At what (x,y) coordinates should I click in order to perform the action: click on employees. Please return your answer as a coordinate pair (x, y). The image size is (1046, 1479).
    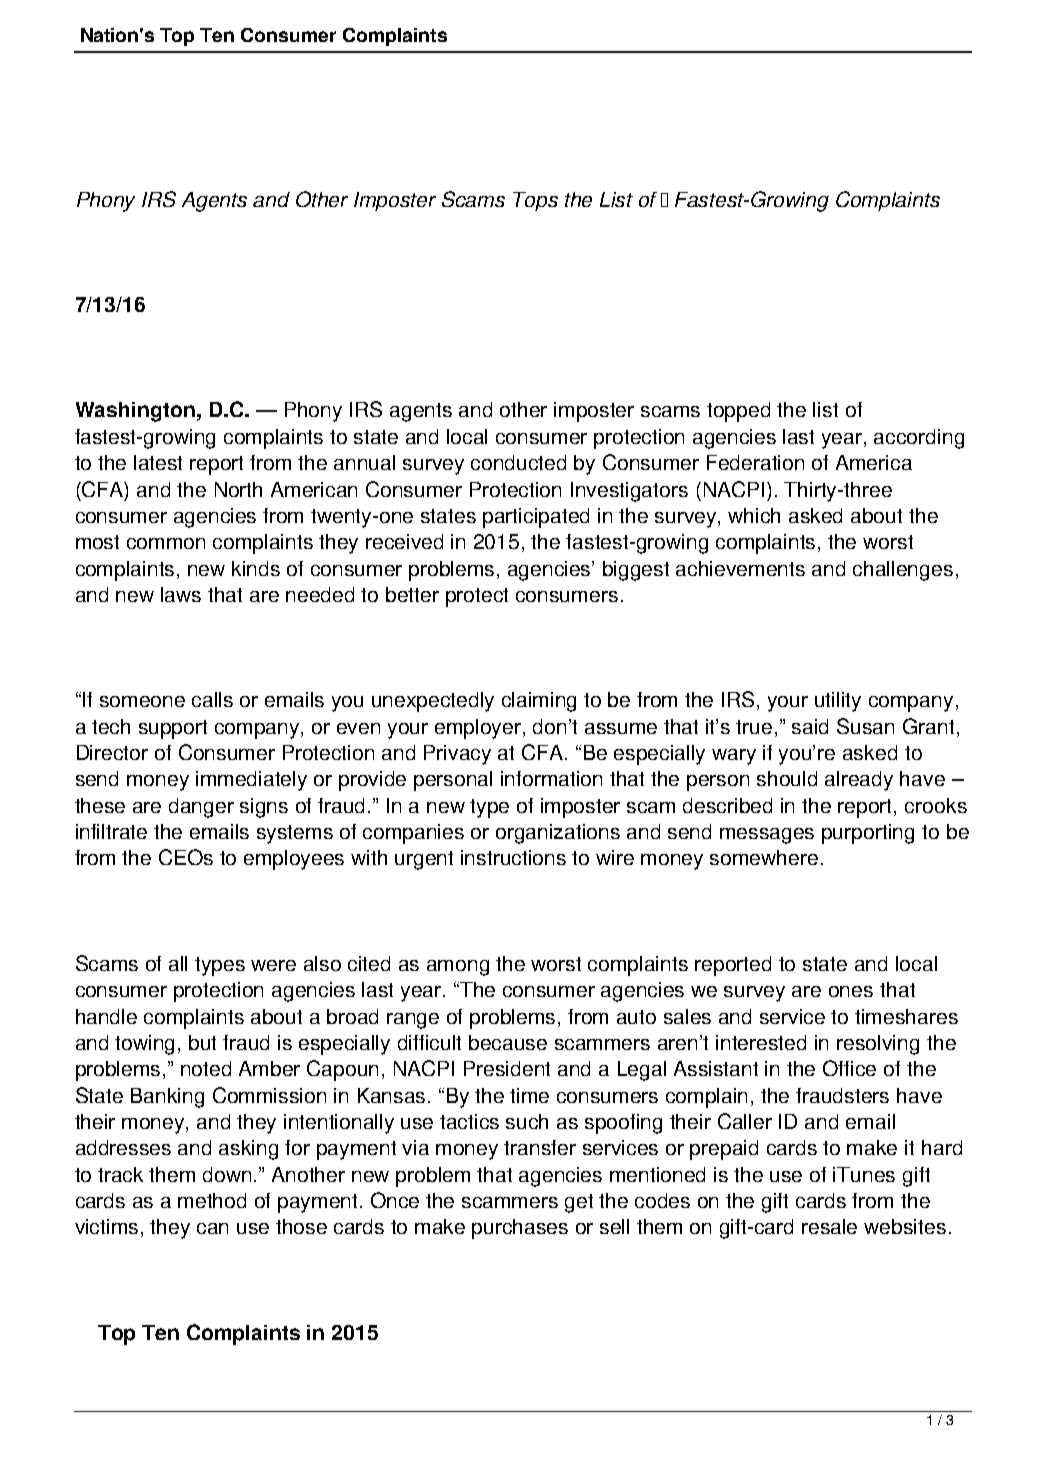
    Looking at the image, I should click on (294, 860).
